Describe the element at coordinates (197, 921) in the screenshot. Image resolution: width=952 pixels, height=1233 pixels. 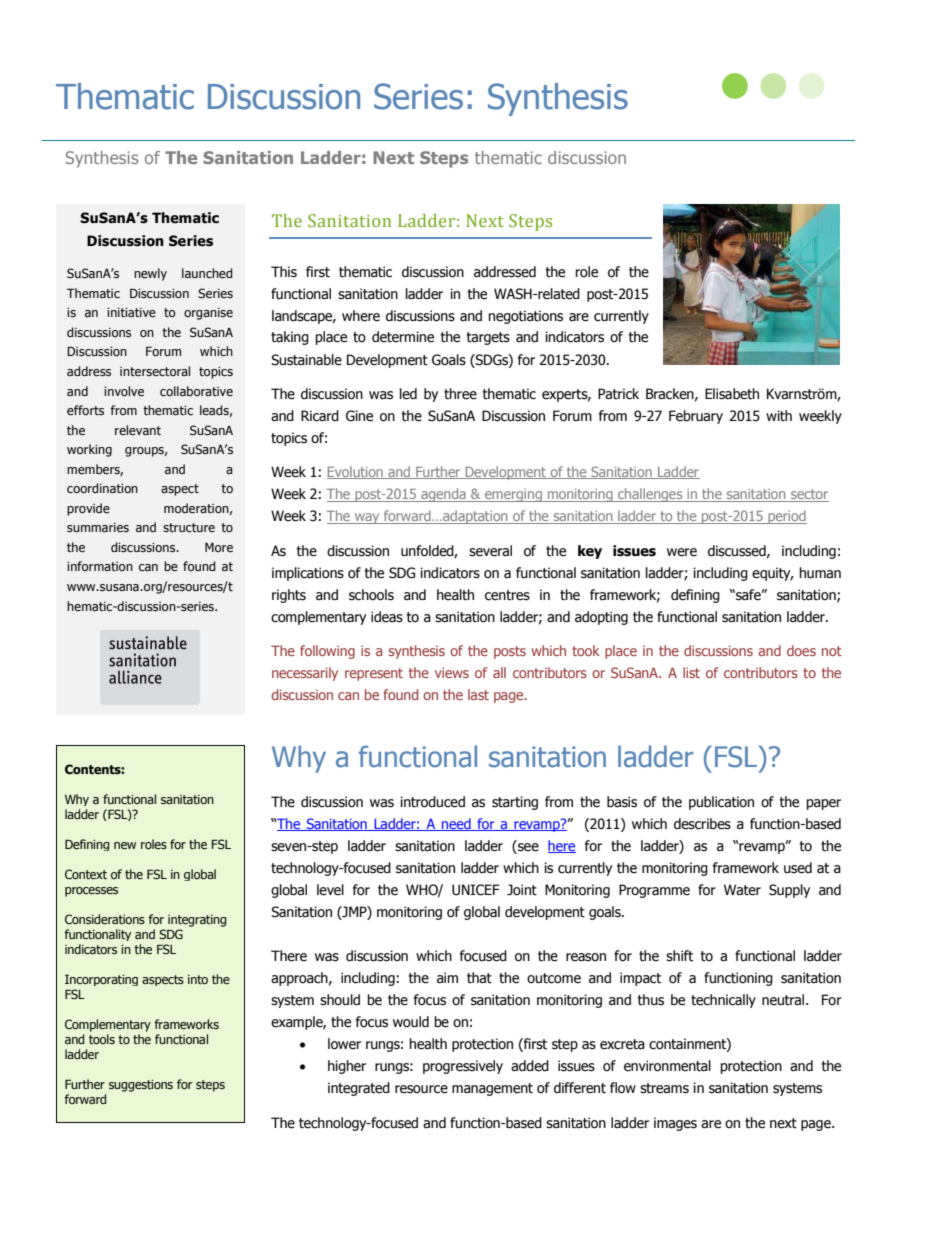
I see `integrating` at that location.
